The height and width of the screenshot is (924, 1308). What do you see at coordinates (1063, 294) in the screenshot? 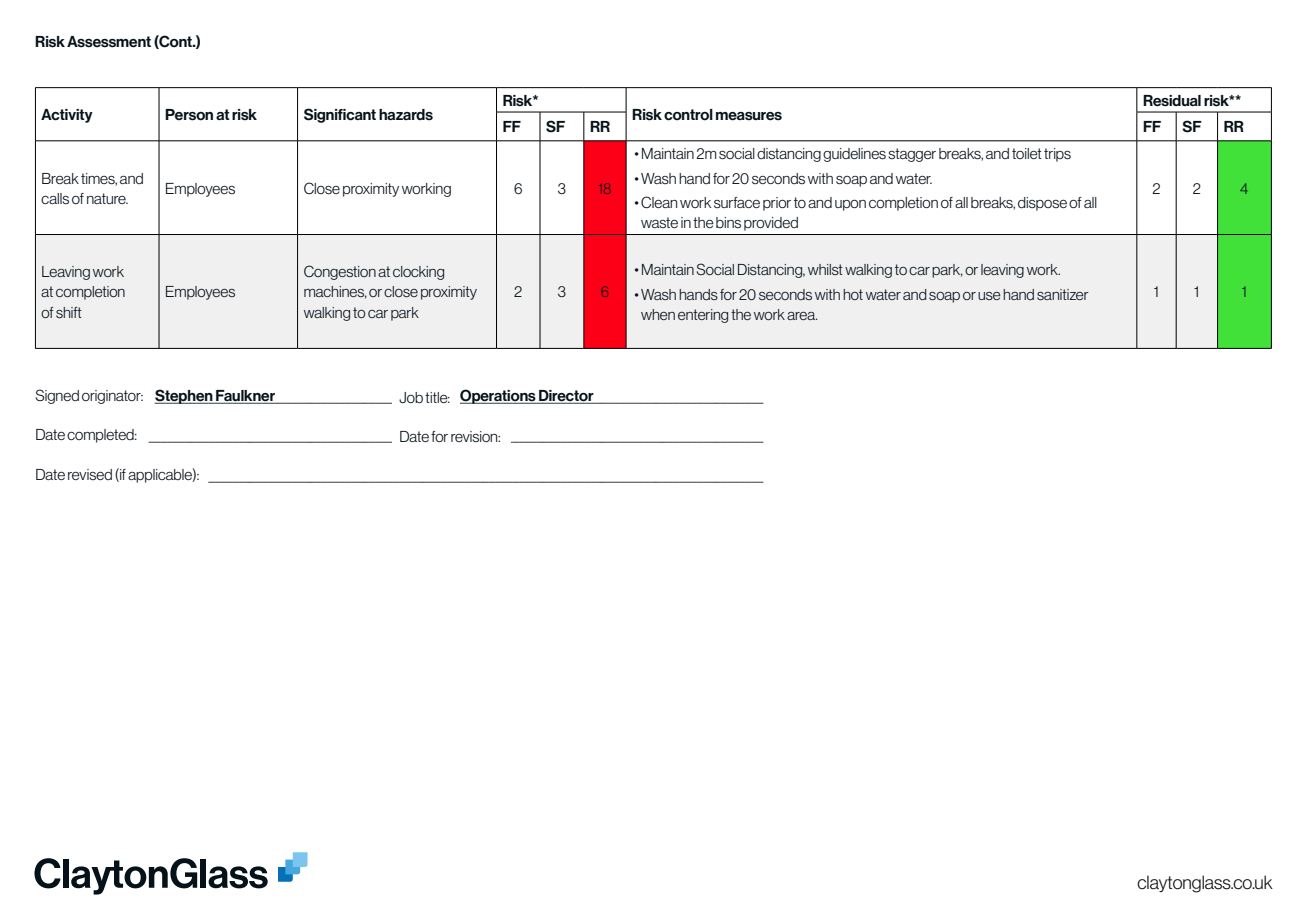
I see `sanitizer` at bounding box center [1063, 294].
